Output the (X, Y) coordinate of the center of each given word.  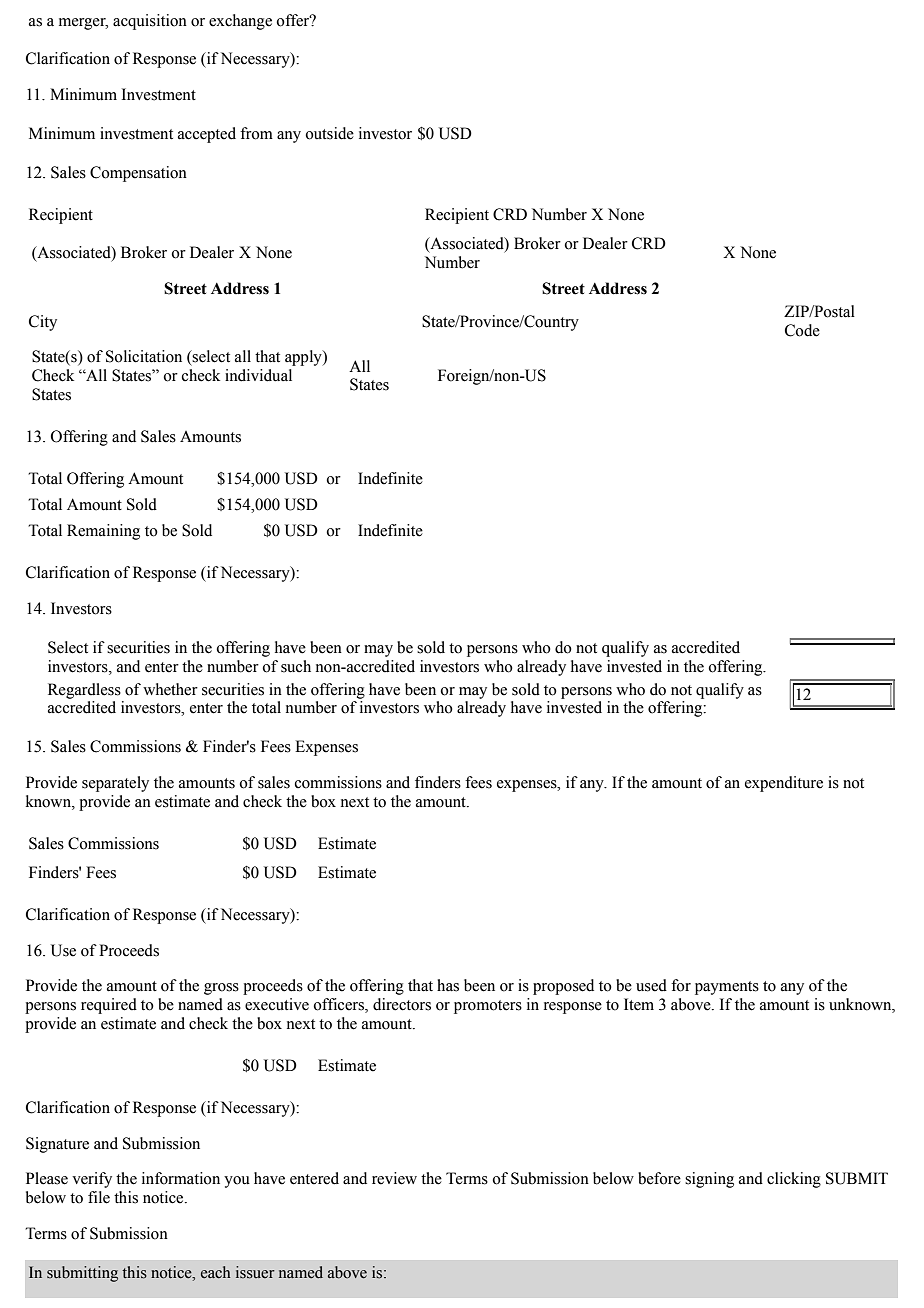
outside (329, 133)
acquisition (150, 22)
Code (802, 330)
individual (258, 375)
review (394, 1178)
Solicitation (144, 356)
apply (304, 358)
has (448, 985)
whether (170, 689)
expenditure (784, 784)
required (109, 1006)
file (99, 1197)
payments (727, 988)
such (296, 666)
